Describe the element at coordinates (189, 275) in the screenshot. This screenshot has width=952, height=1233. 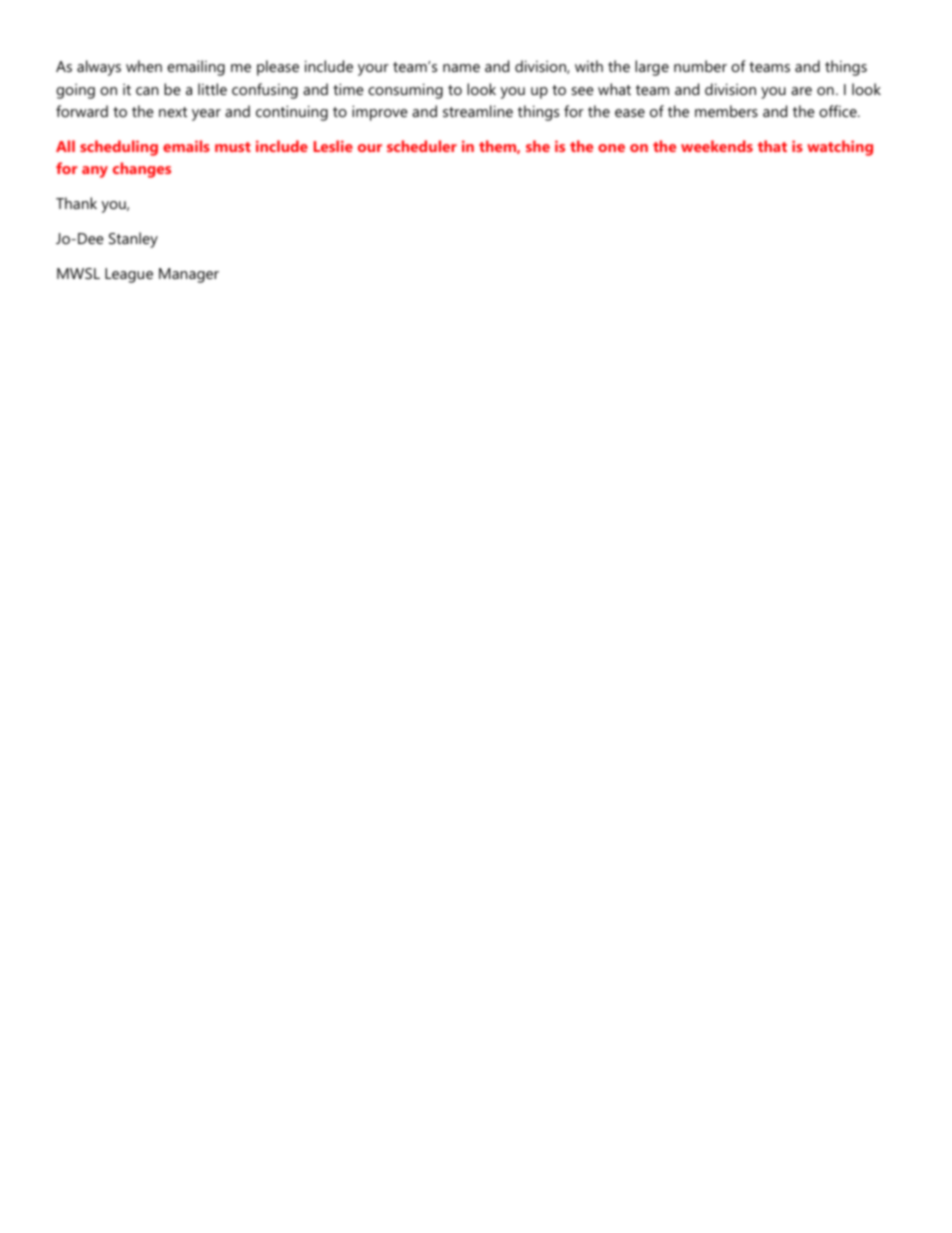
I see `Manager` at that location.
